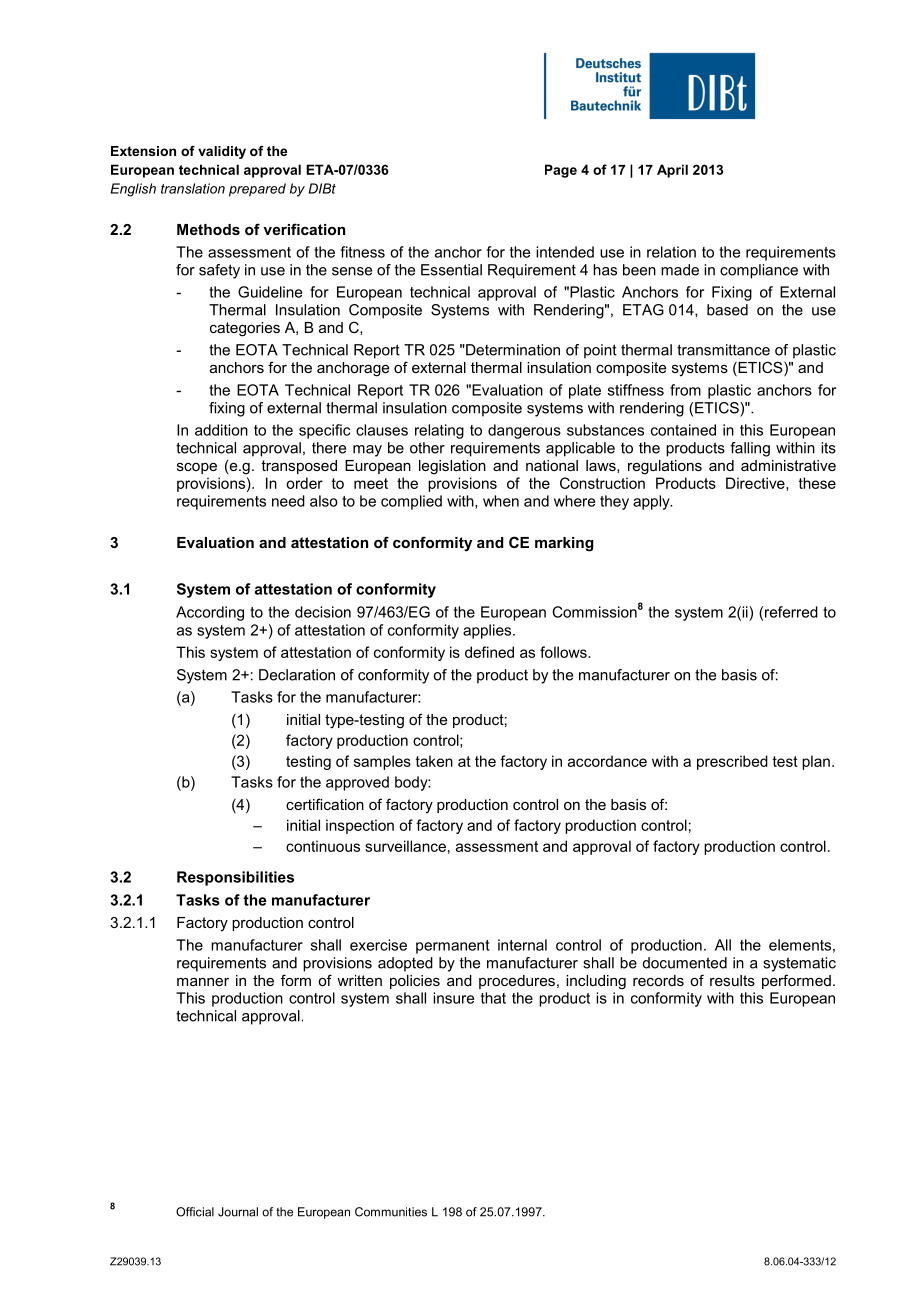  I want to click on administrative, so click(788, 465).
